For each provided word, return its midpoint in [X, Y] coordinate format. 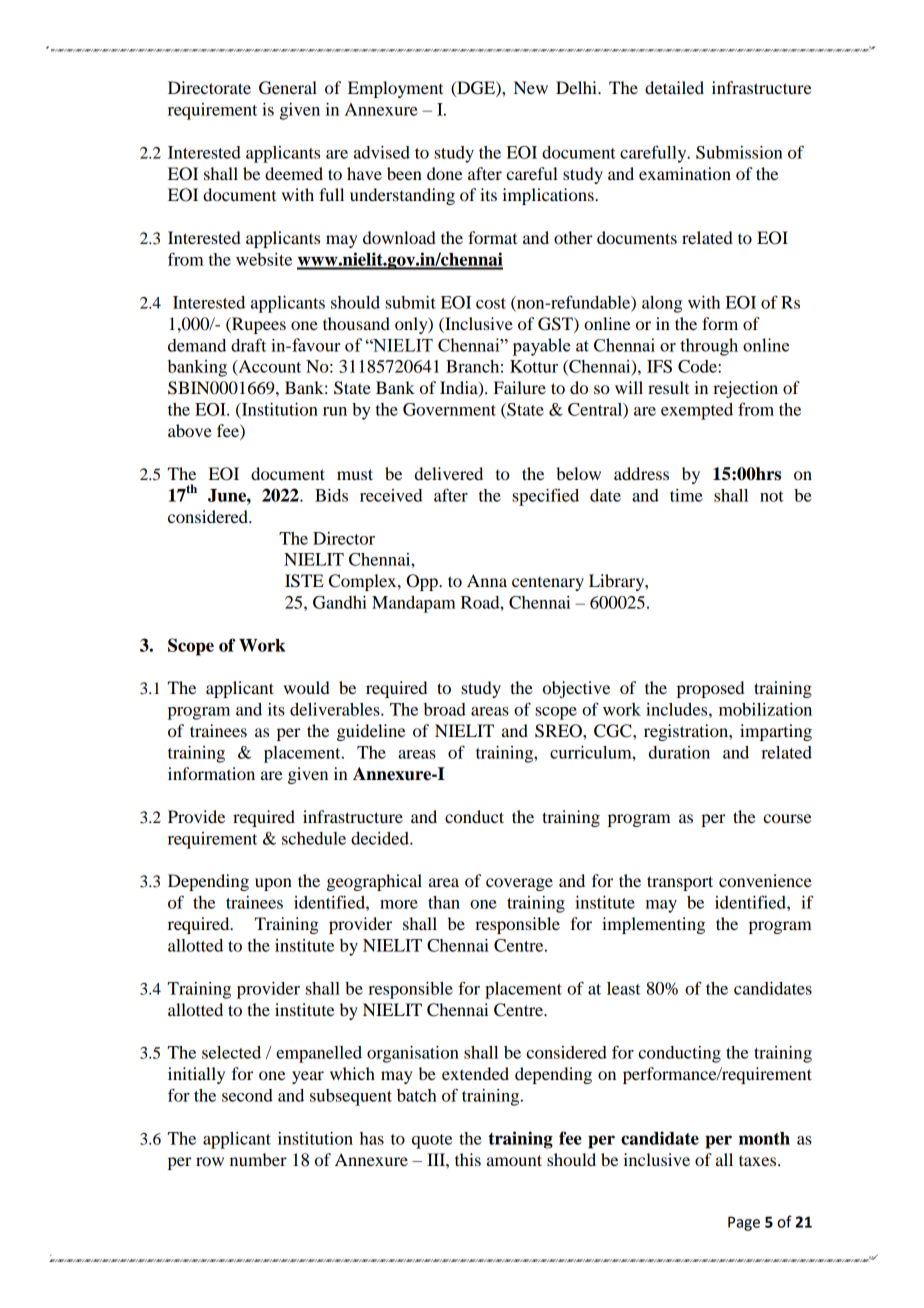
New [531, 87]
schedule [314, 838]
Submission [739, 152]
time [686, 495]
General [288, 88]
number [258, 1159]
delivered [449, 473]
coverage [519, 884]
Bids [331, 495]
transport [680, 883]
